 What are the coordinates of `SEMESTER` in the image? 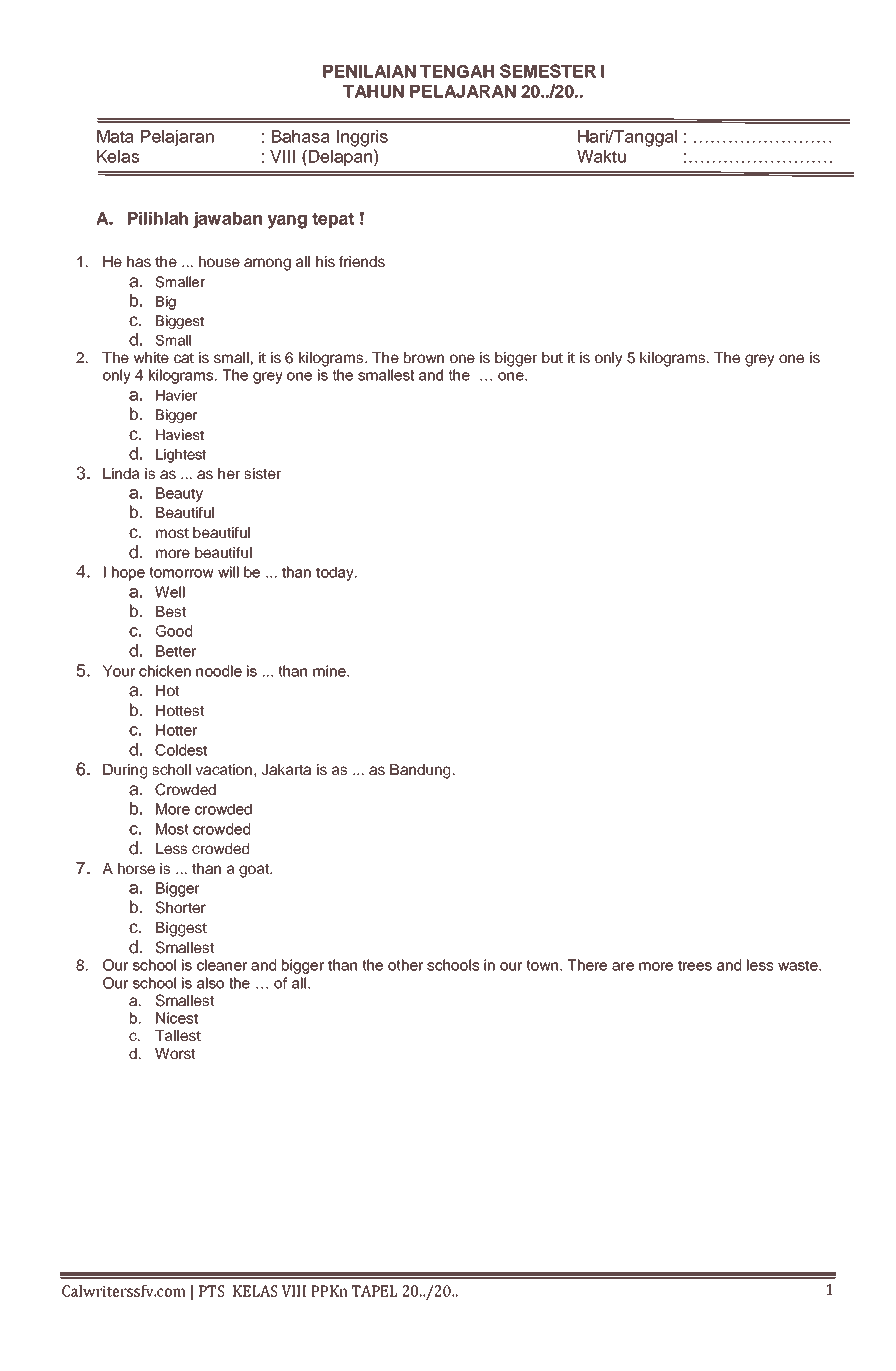 It's located at (548, 71).
